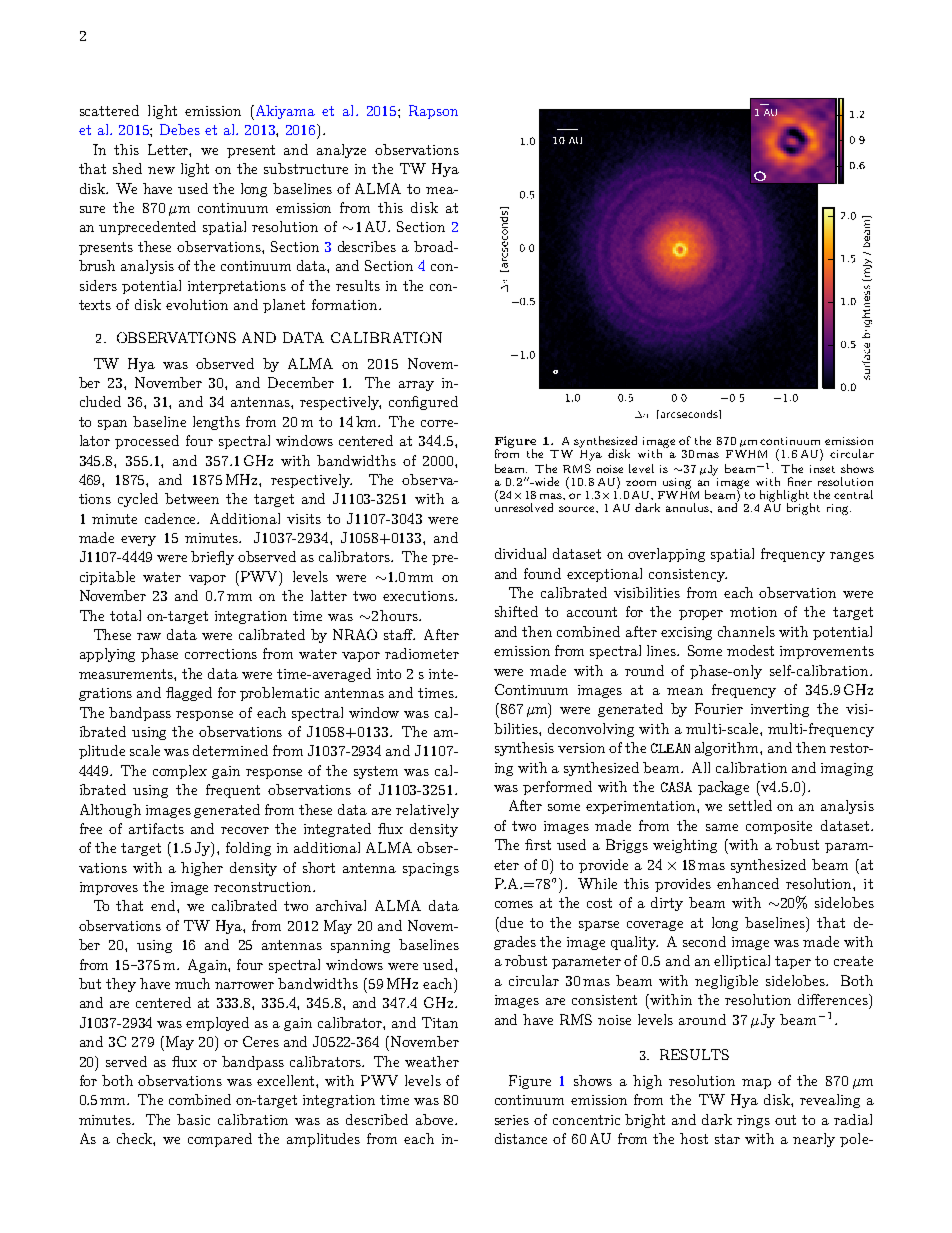  Describe the element at coordinates (416, 386) in the screenshot. I see `array` at that location.
